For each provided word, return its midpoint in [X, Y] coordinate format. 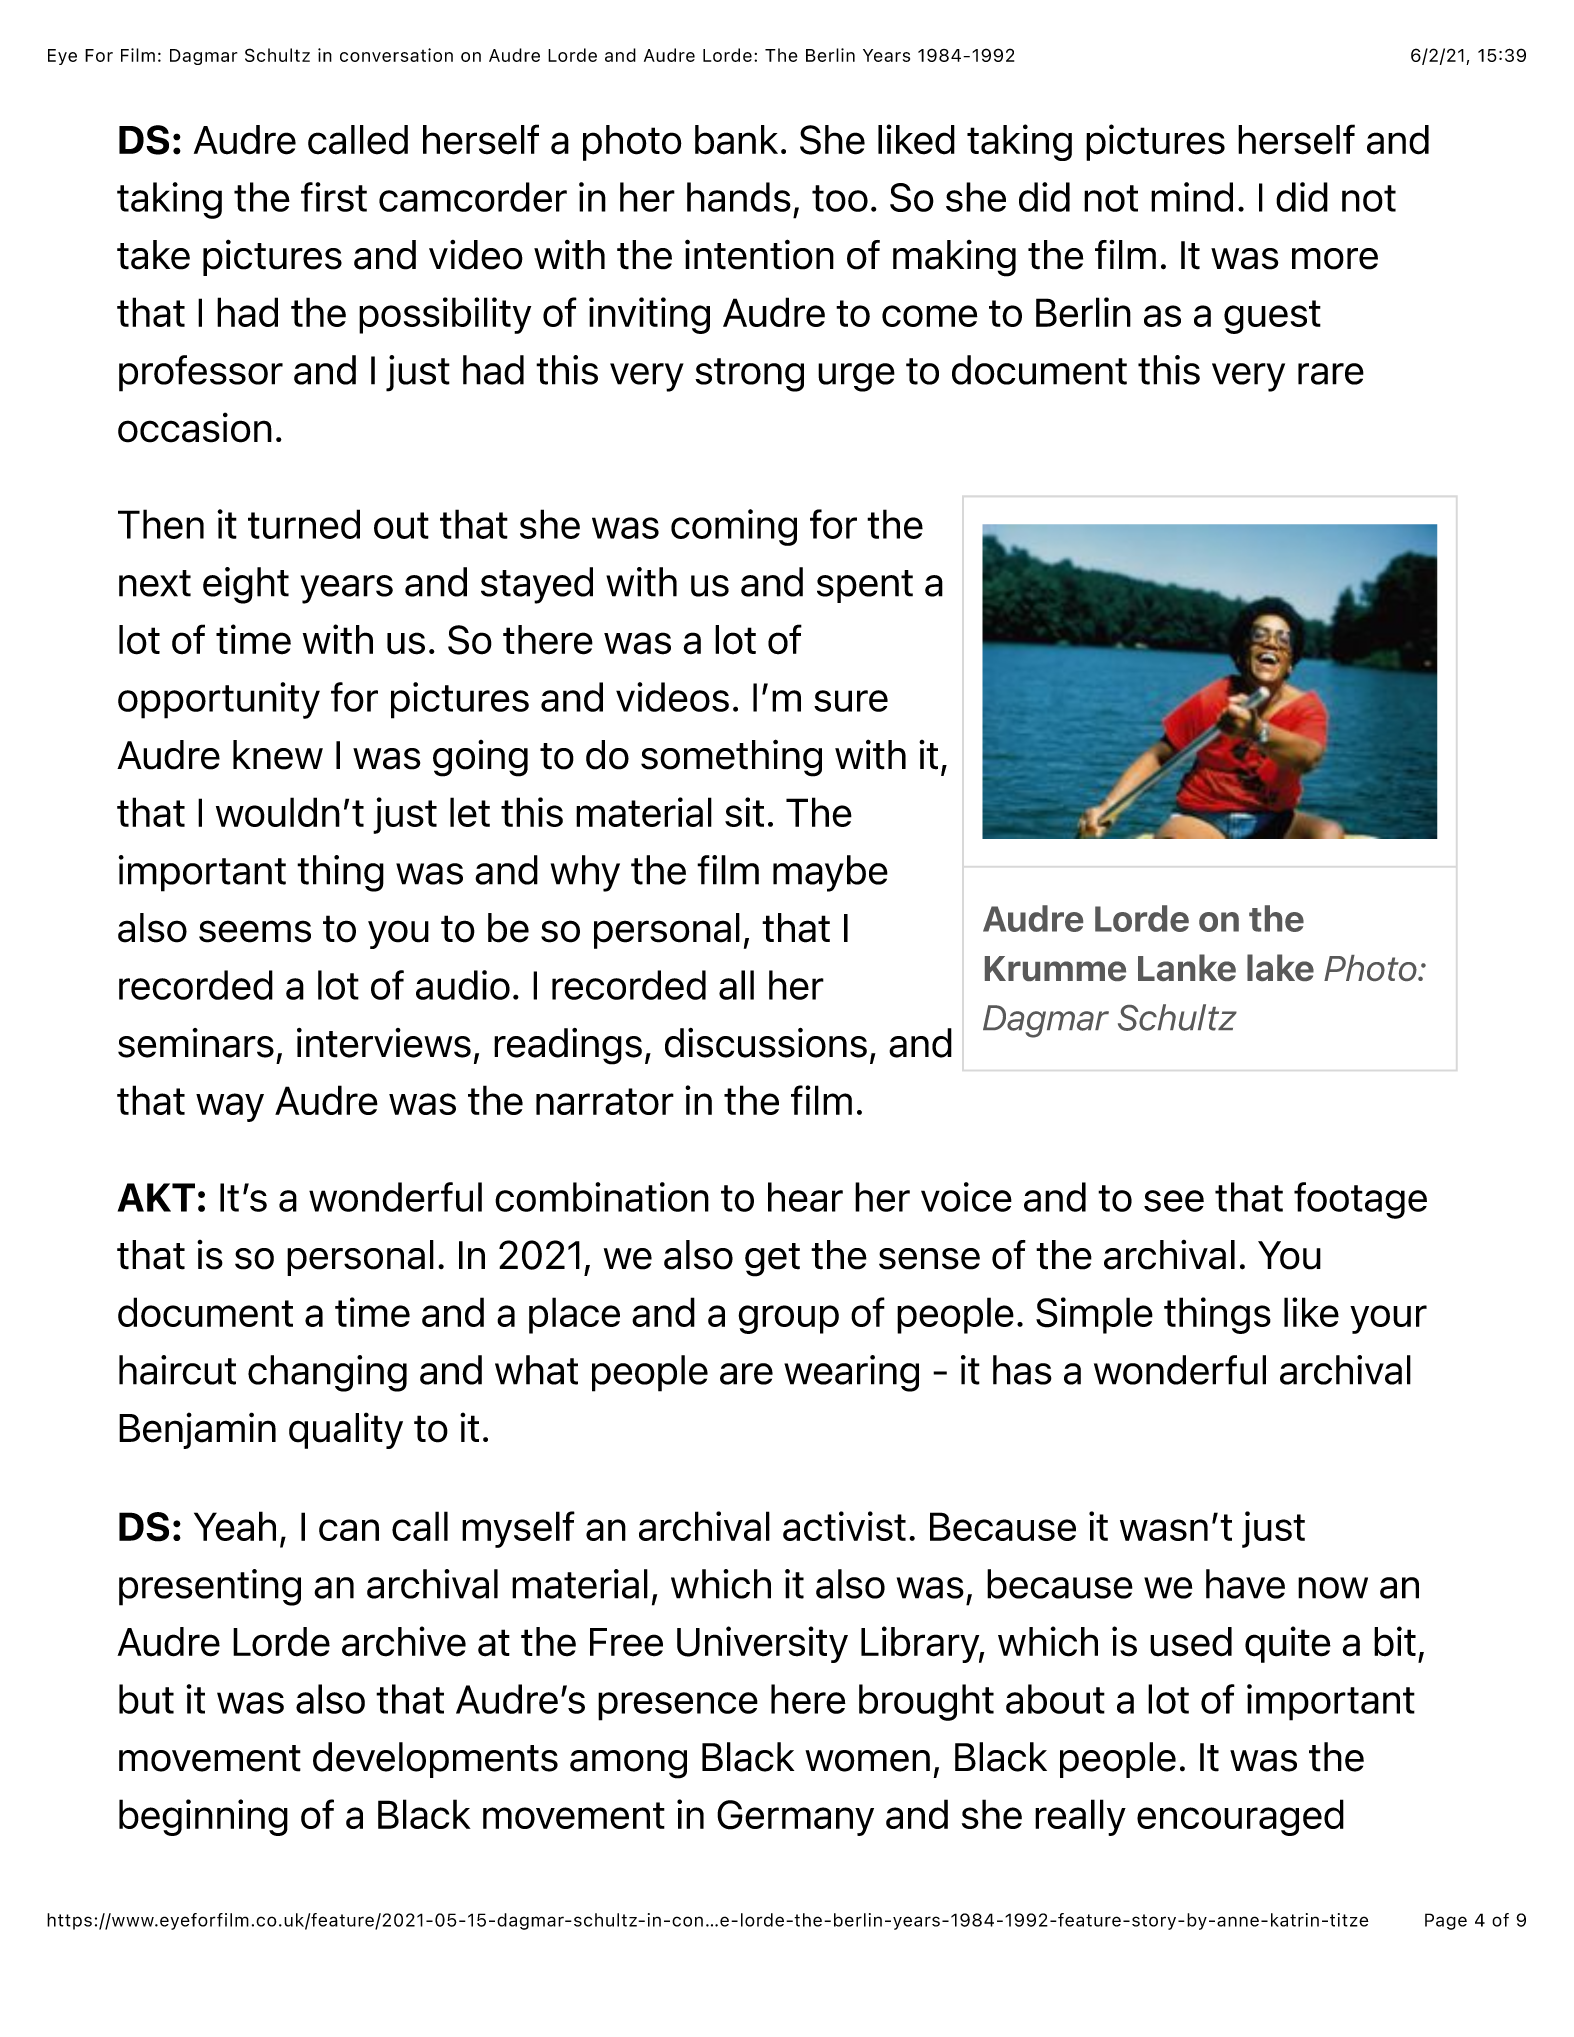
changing [327, 1373]
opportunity [219, 700]
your [1388, 1319]
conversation [396, 55]
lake [1280, 967]
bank [736, 140]
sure [851, 701]
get [772, 1260]
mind [1192, 197]
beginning [203, 1817]
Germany [795, 1818]
